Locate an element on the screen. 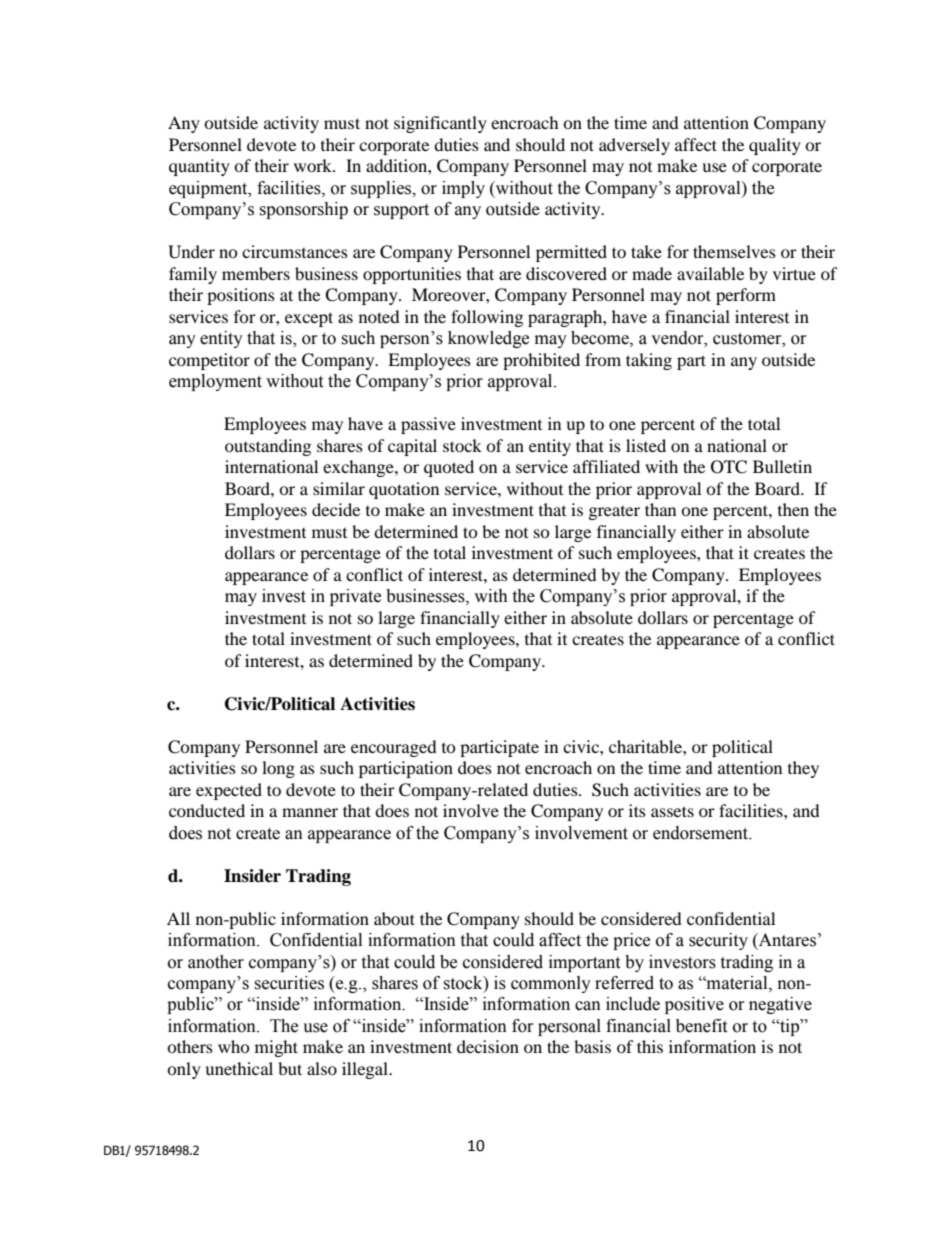 This screenshot has height=1233, width=952. knowledge is located at coordinates (488, 339).
